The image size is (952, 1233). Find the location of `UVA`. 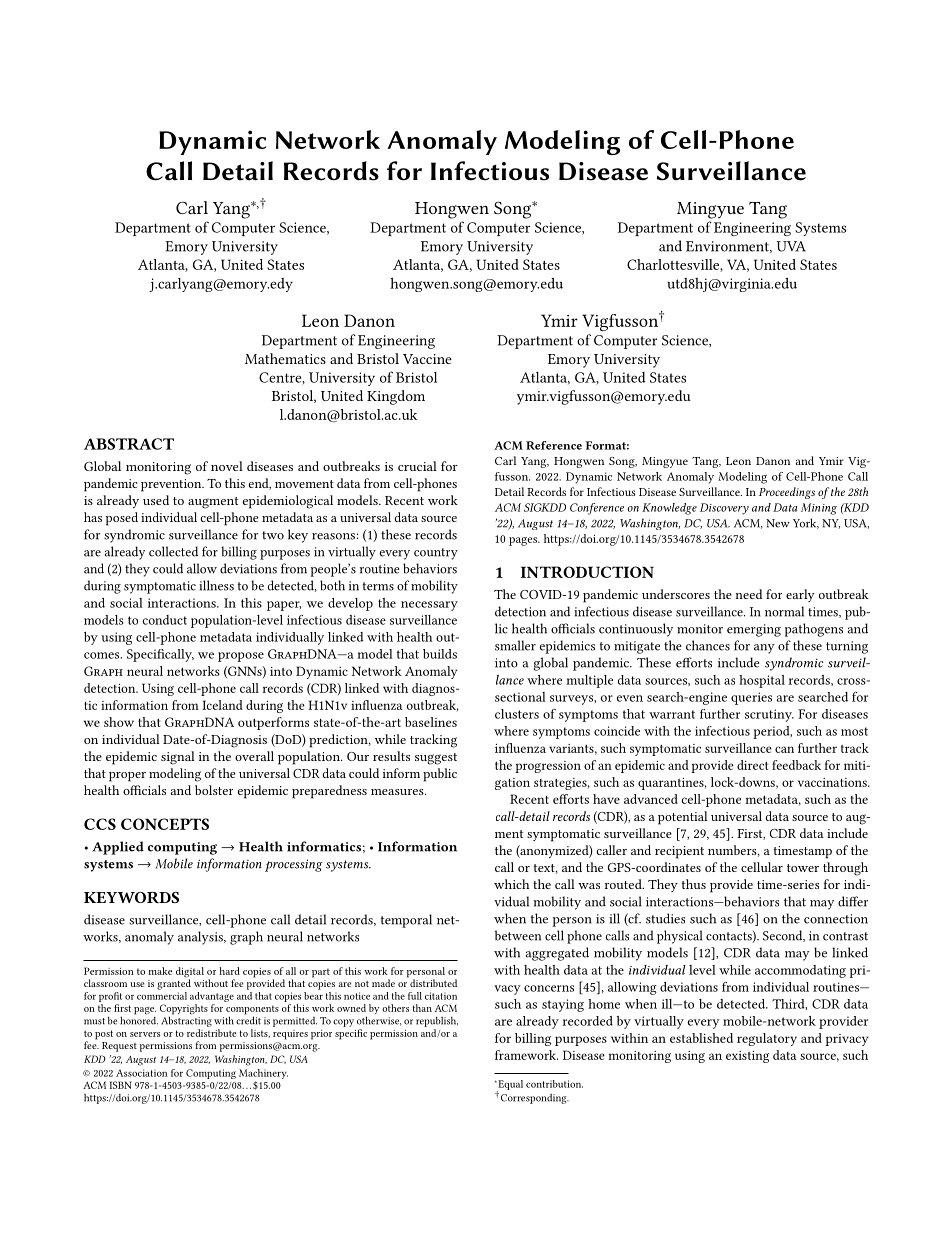

UVA is located at coordinates (791, 246).
